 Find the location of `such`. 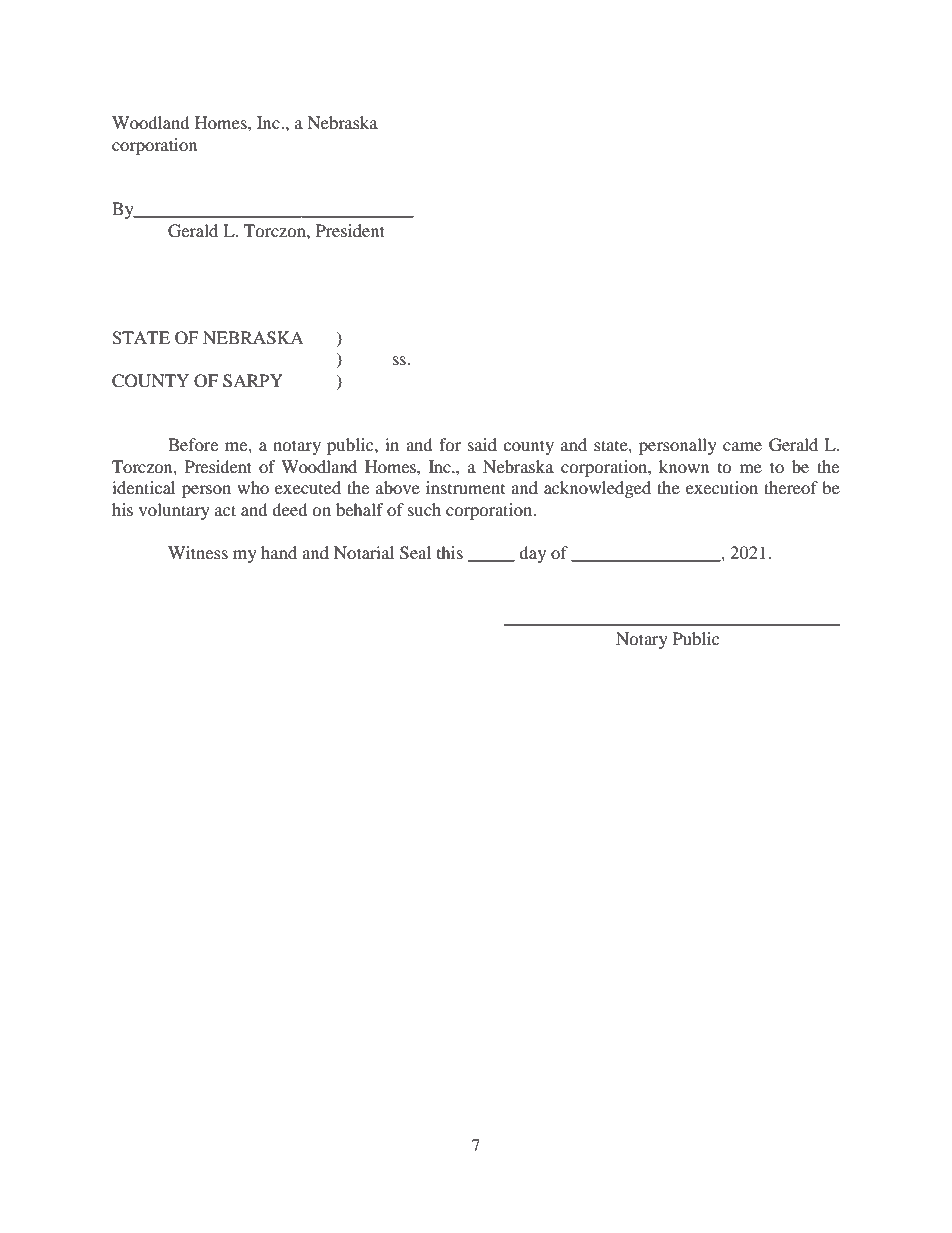

such is located at coordinates (424, 509).
